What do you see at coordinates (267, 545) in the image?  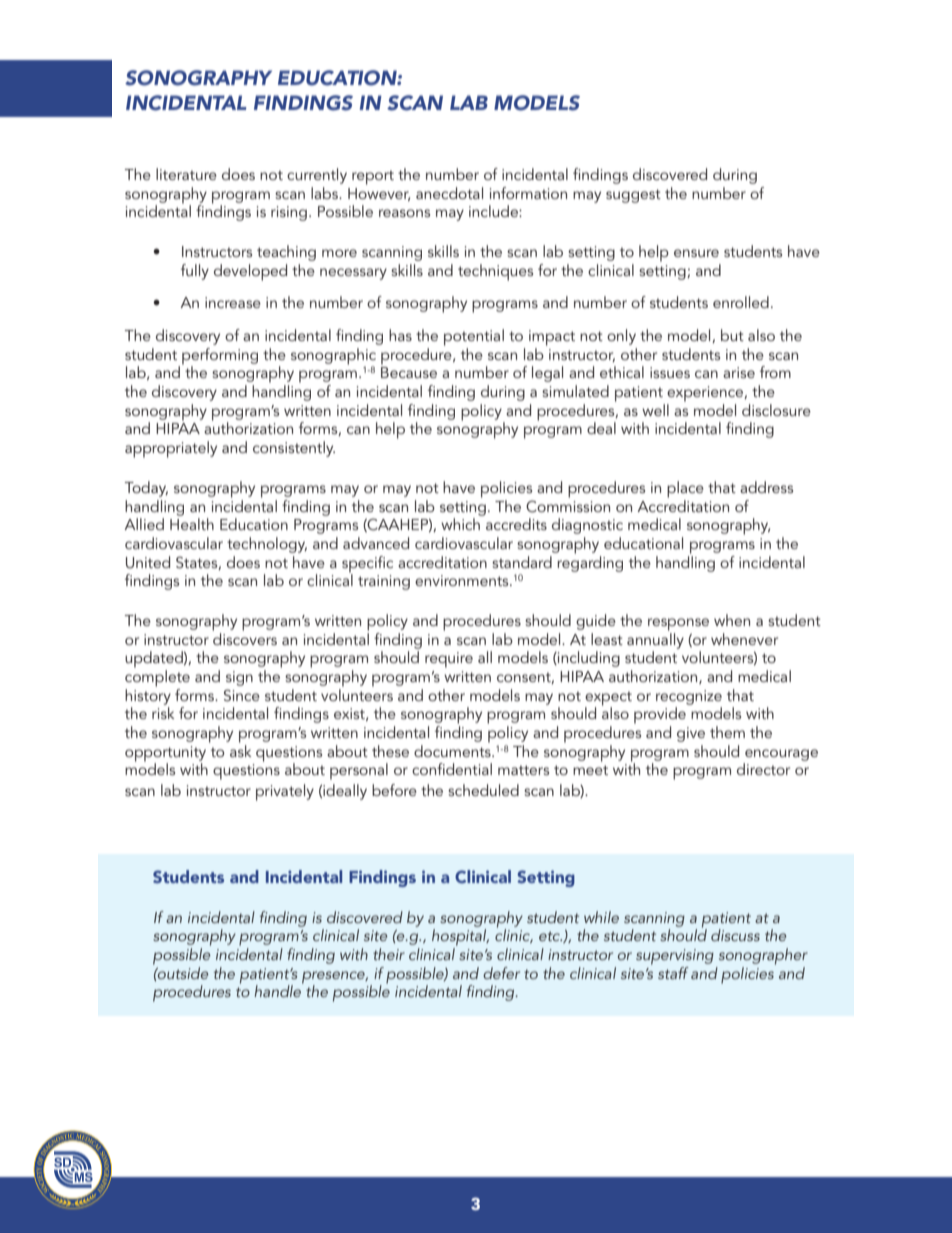 I see `technology` at bounding box center [267, 545].
